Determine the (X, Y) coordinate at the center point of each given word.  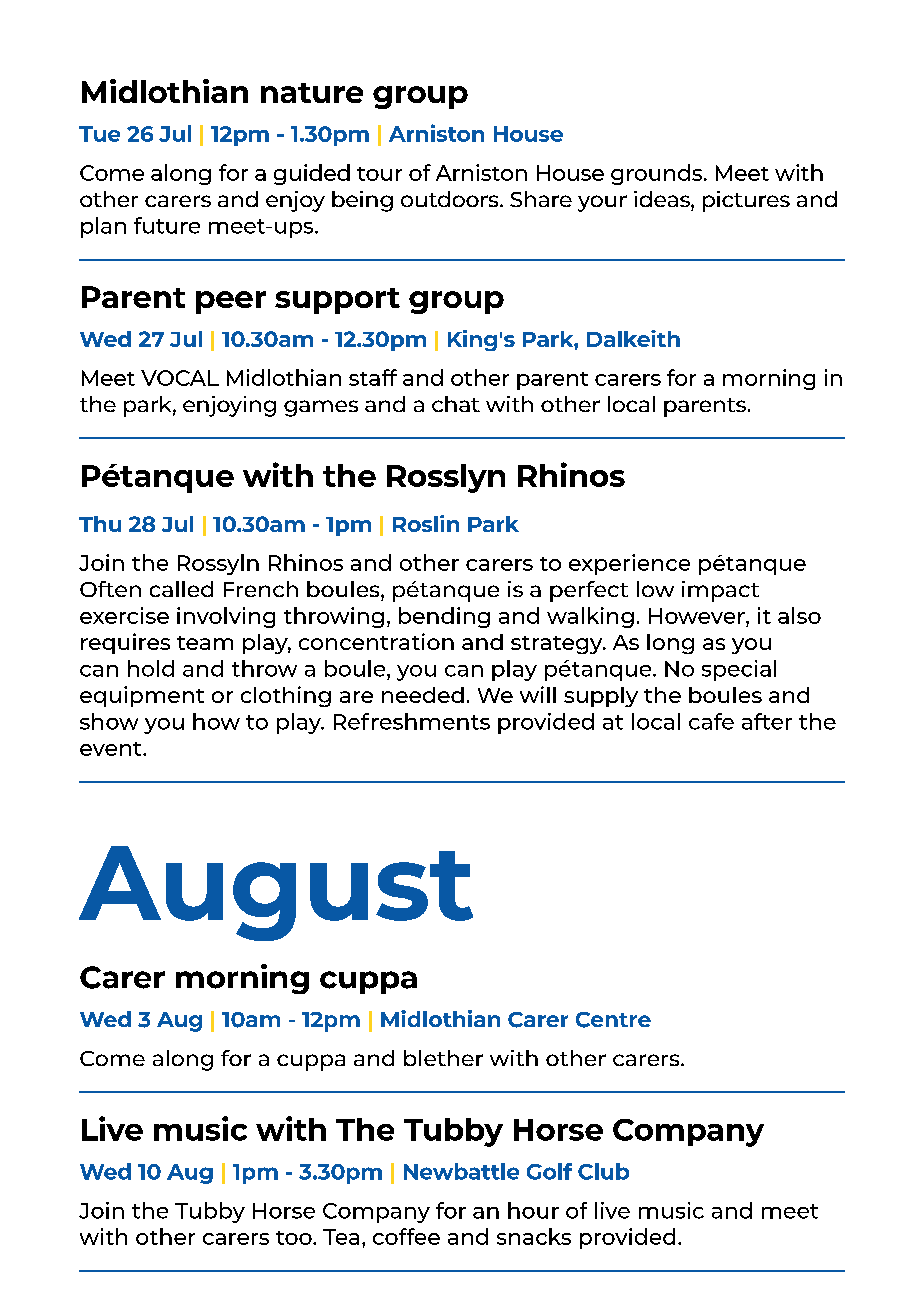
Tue (99, 134)
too (295, 1238)
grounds (658, 174)
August (276, 893)
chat (456, 404)
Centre (613, 1020)
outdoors (451, 199)
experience (629, 564)
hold (151, 668)
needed (423, 695)
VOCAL (180, 378)
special (739, 670)
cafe (711, 721)
